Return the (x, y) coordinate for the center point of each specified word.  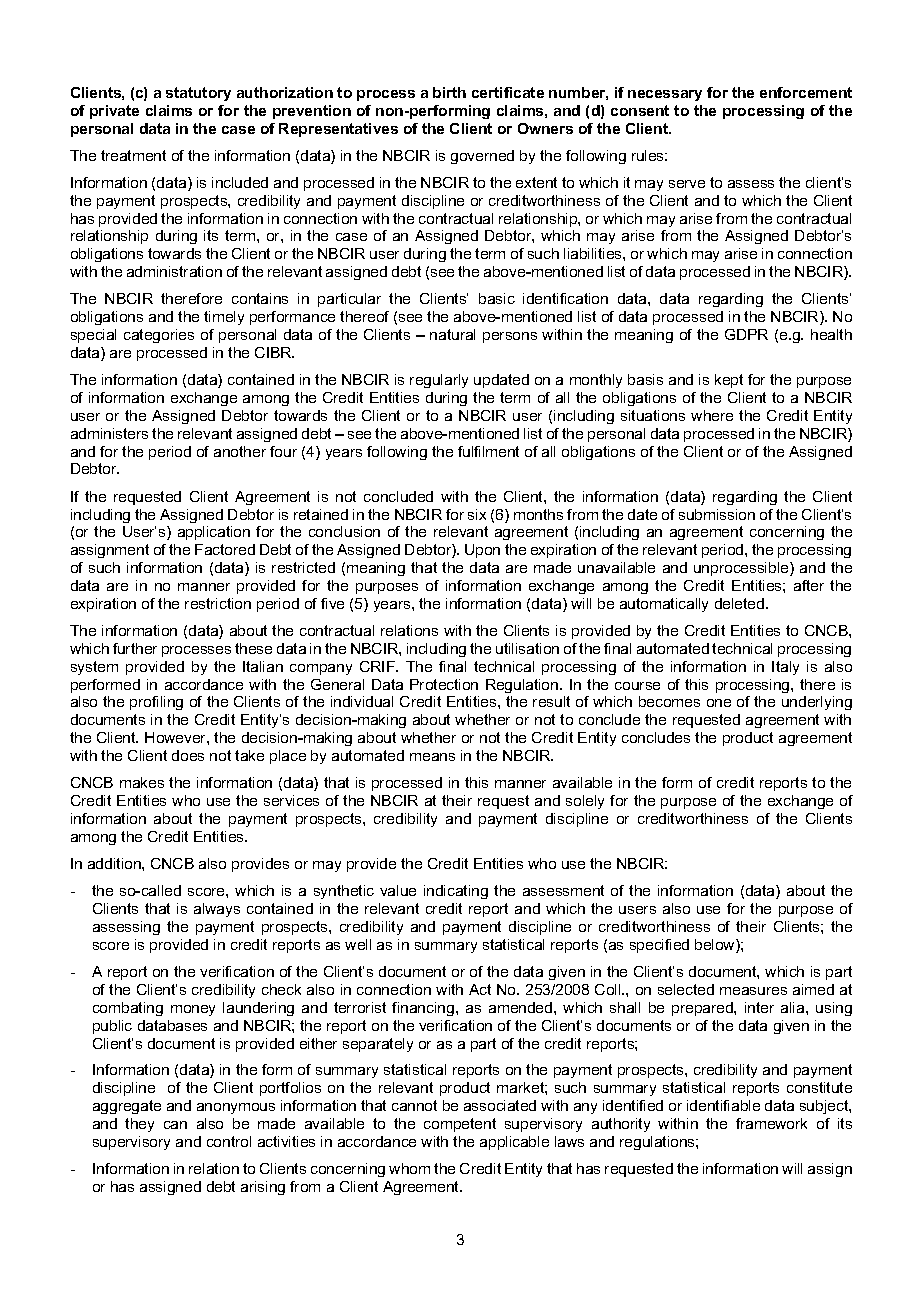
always (217, 910)
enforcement (806, 92)
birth (449, 92)
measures (753, 991)
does (188, 755)
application (214, 533)
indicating (456, 892)
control (229, 1141)
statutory (198, 94)
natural (452, 334)
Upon (482, 551)
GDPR (746, 334)
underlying (817, 703)
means (432, 757)
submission (717, 514)
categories (159, 336)
